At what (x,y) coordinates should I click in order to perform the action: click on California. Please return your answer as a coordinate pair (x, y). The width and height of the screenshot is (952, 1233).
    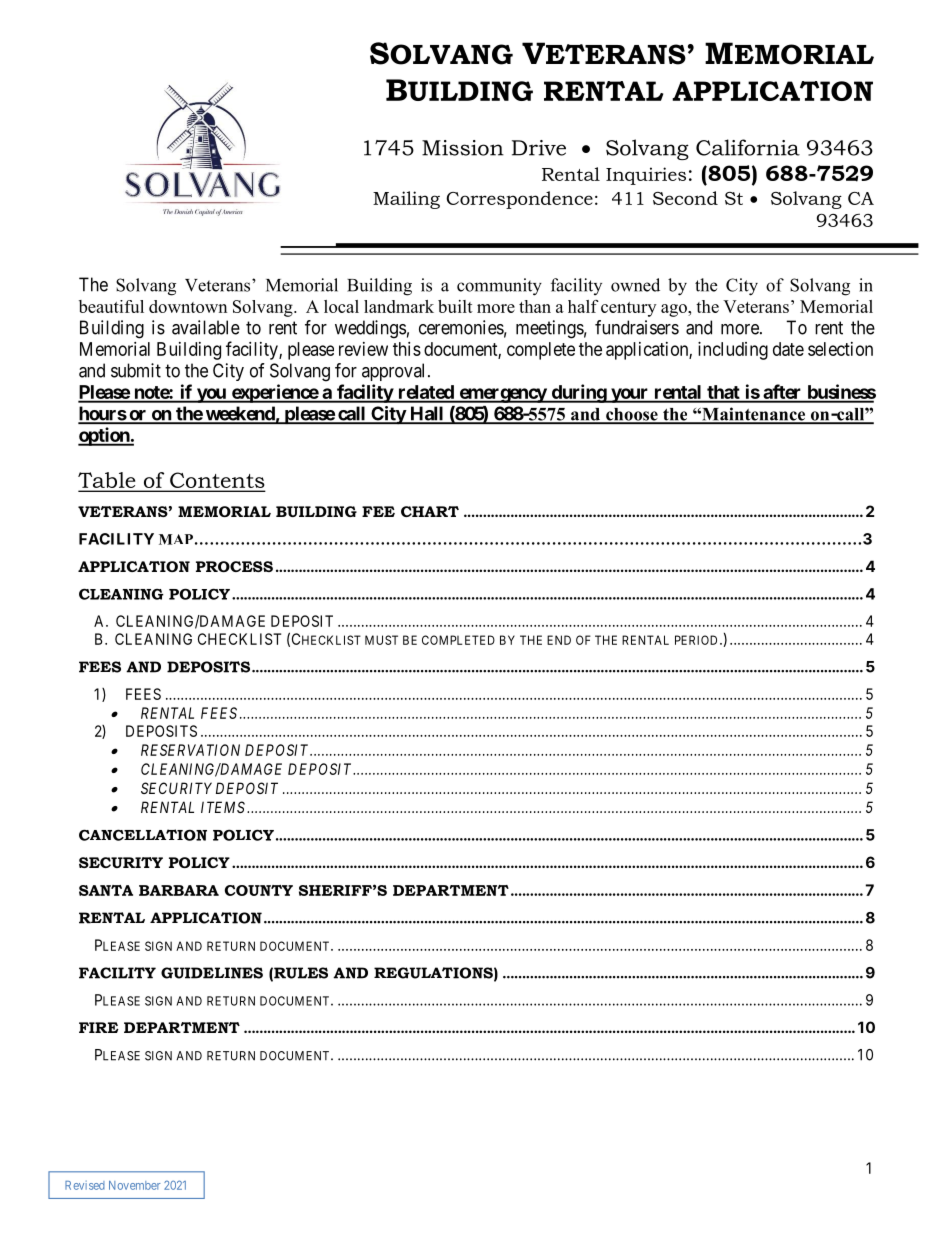
    Looking at the image, I should click on (748, 147).
